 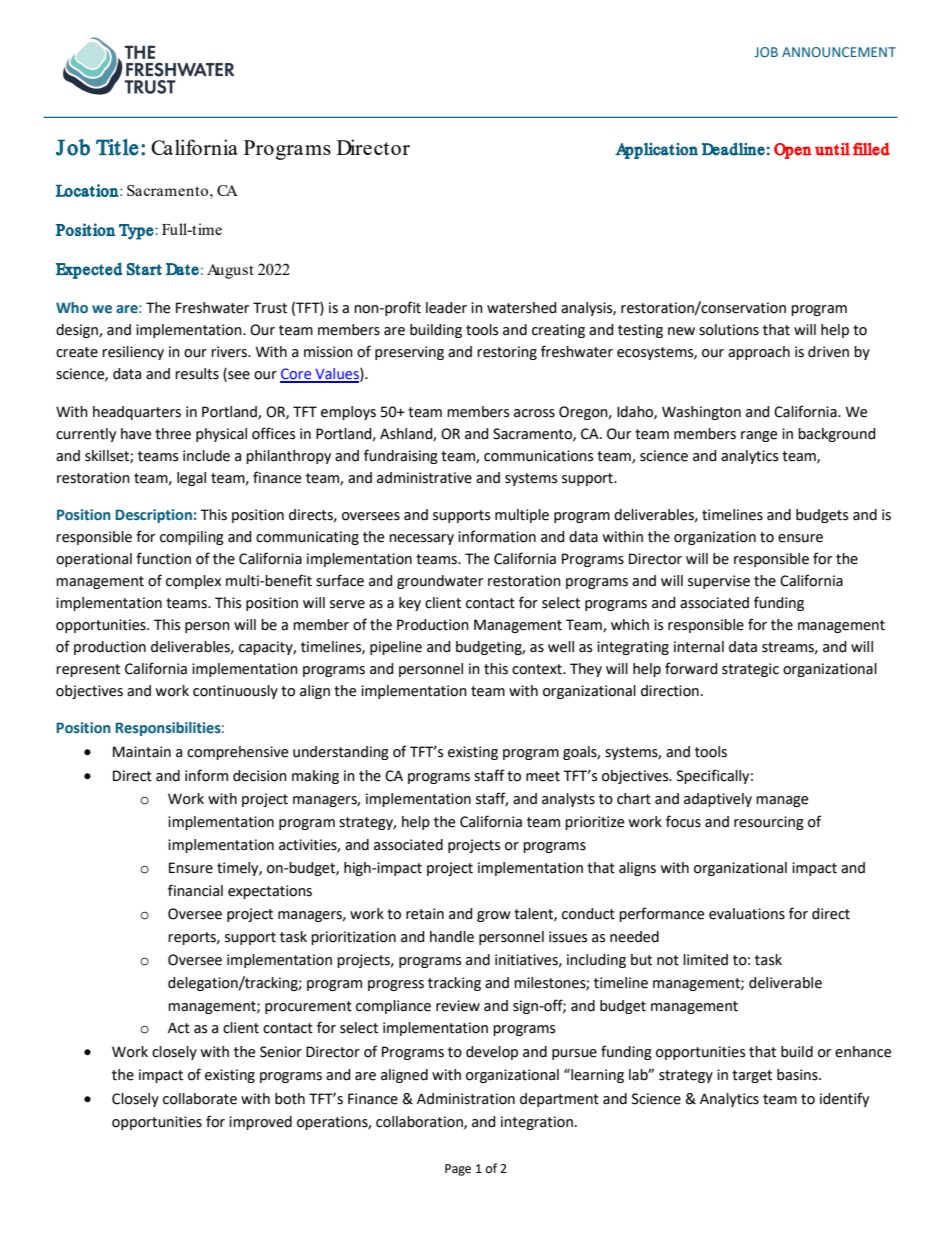 What do you see at coordinates (839, 52) in the image?
I see `ANNOUNCEMENT` at bounding box center [839, 52].
